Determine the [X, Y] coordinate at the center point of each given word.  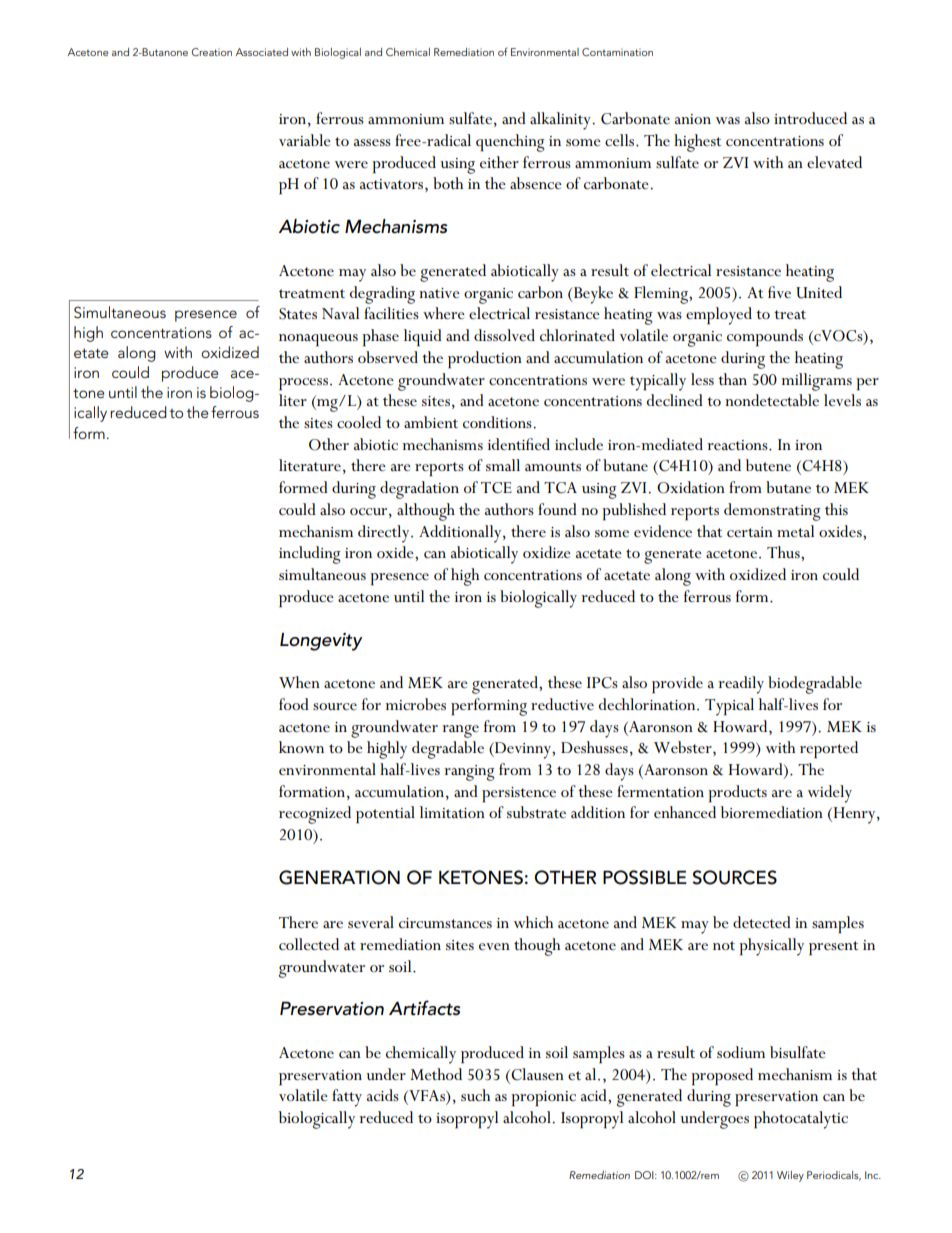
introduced [810, 118]
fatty [347, 1098]
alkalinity [561, 121]
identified [519, 444]
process [303, 384]
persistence [519, 795]
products [737, 794]
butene [768, 465]
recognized [315, 815]
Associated [261, 52]
